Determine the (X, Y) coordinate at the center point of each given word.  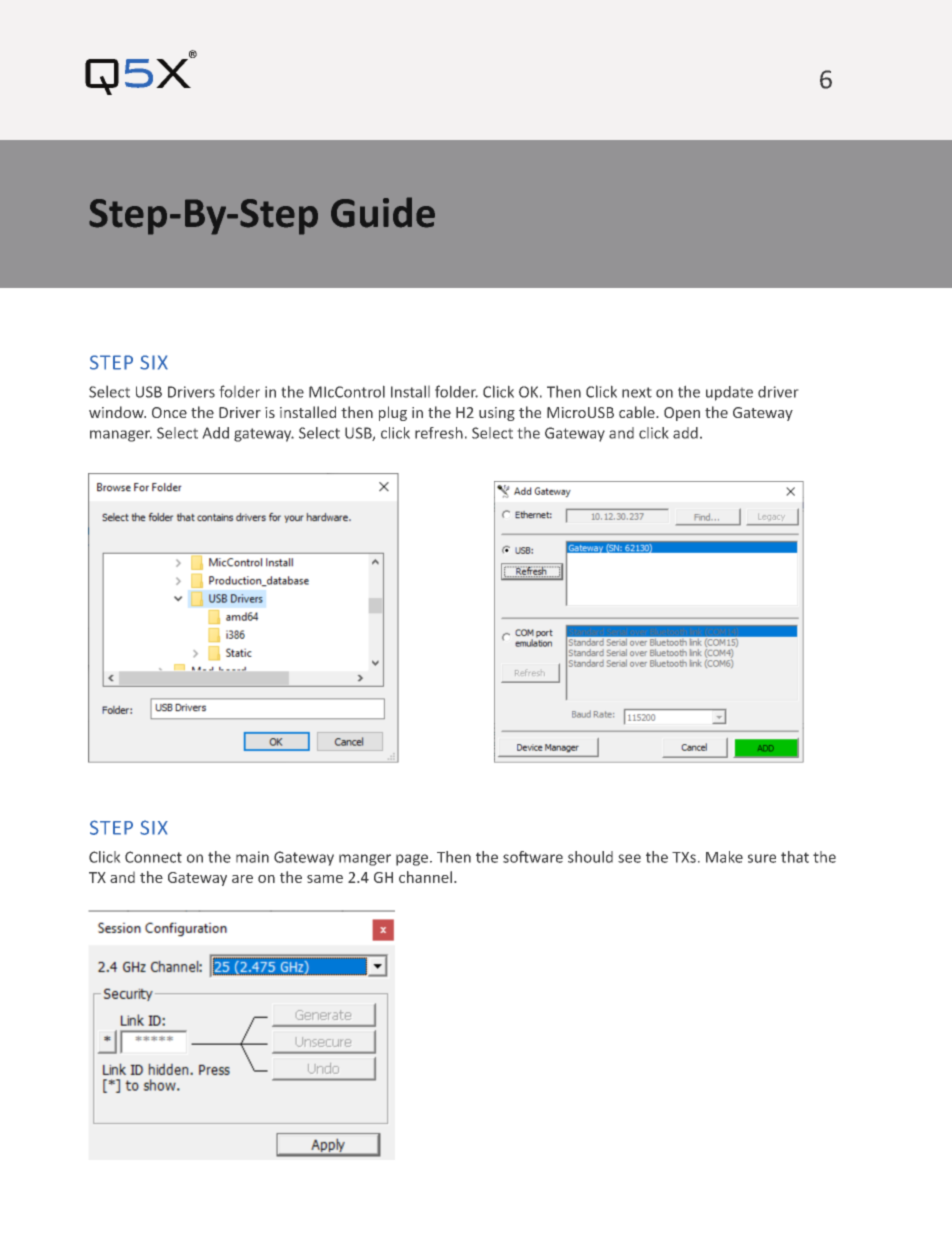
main (252, 857)
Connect (153, 857)
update (729, 393)
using (497, 414)
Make (724, 857)
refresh (439, 433)
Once (169, 412)
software (533, 857)
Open (682, 414)
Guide (383, 212)
